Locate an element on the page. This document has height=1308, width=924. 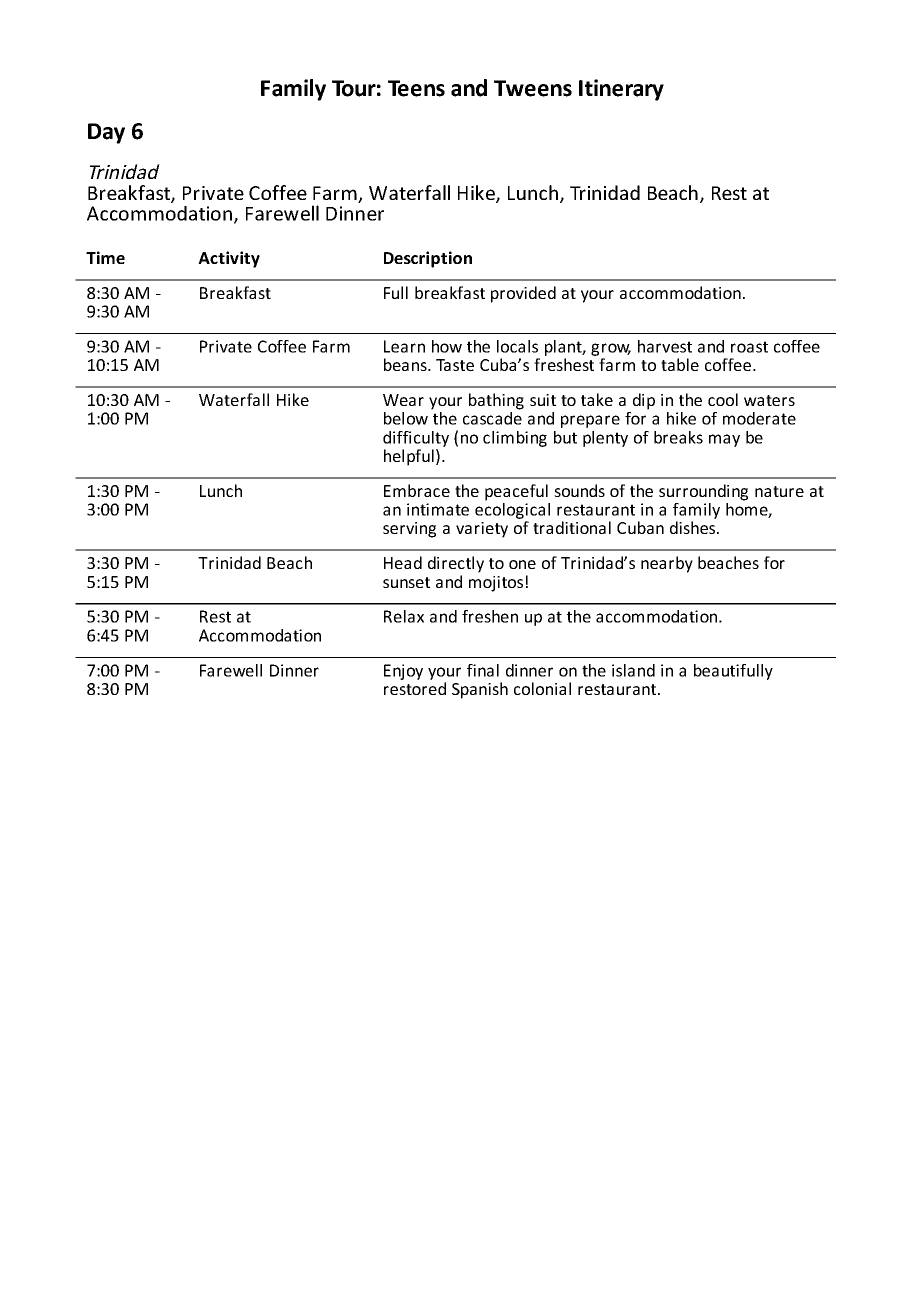
Itinerary is located at coordinates (621, 90).
